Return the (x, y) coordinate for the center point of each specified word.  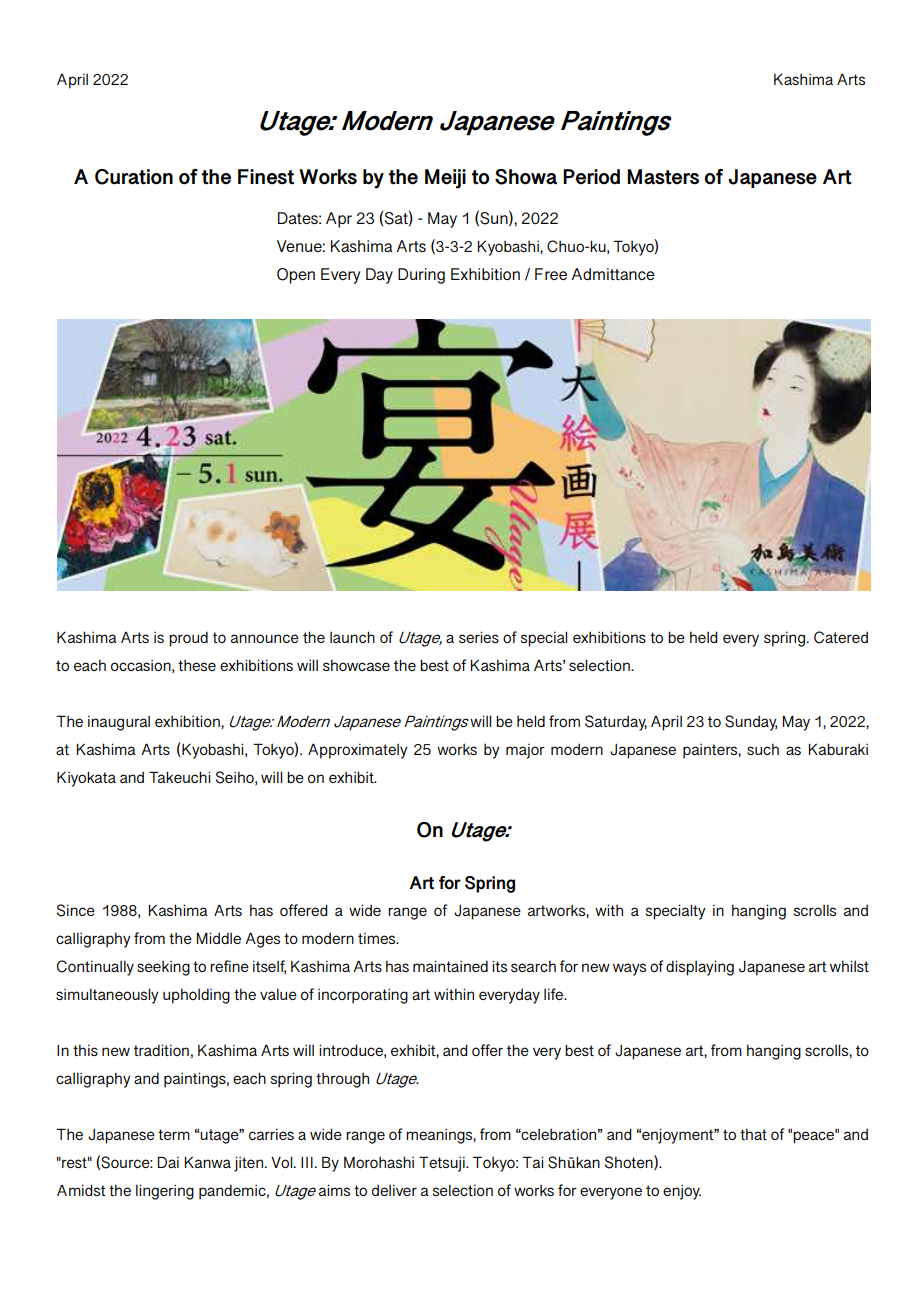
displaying (700, 968)
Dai (168, 1162)
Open (296, 276)
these (197, 665)
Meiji (445, 179)
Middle (219, 938)
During (421, 276)
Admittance (613, 274)
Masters (663, 177)
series (479, 637)
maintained (450, 966)
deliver (394, 1190)
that (753, 1134)
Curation (134, 177)
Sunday (751, 723)
